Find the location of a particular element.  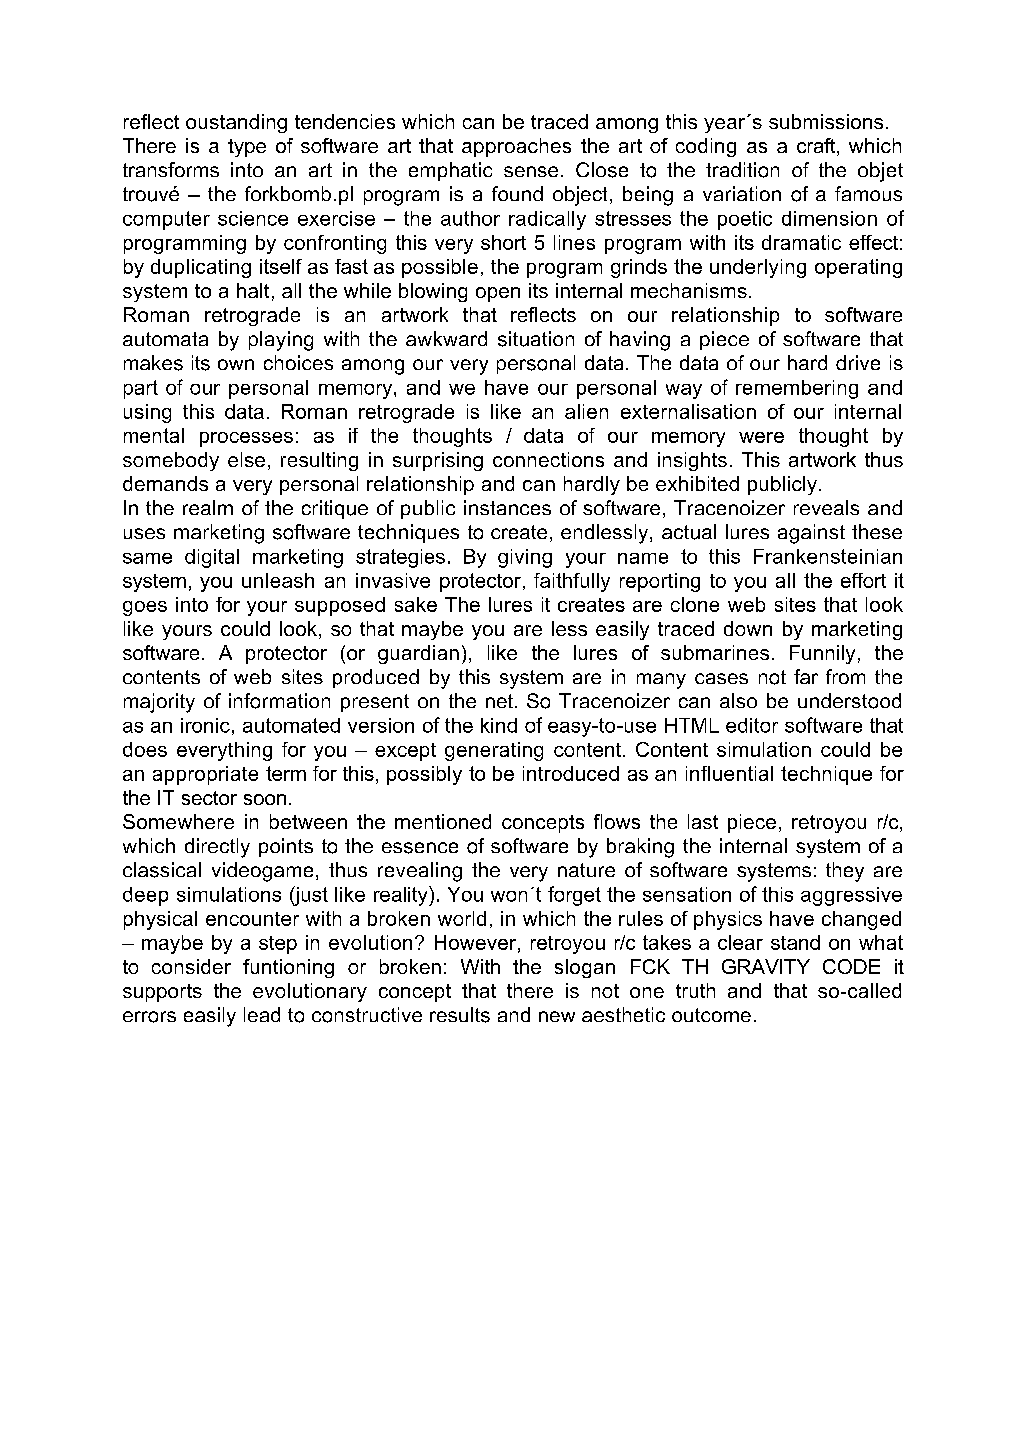

digital is located at coordinates (212, 558).
